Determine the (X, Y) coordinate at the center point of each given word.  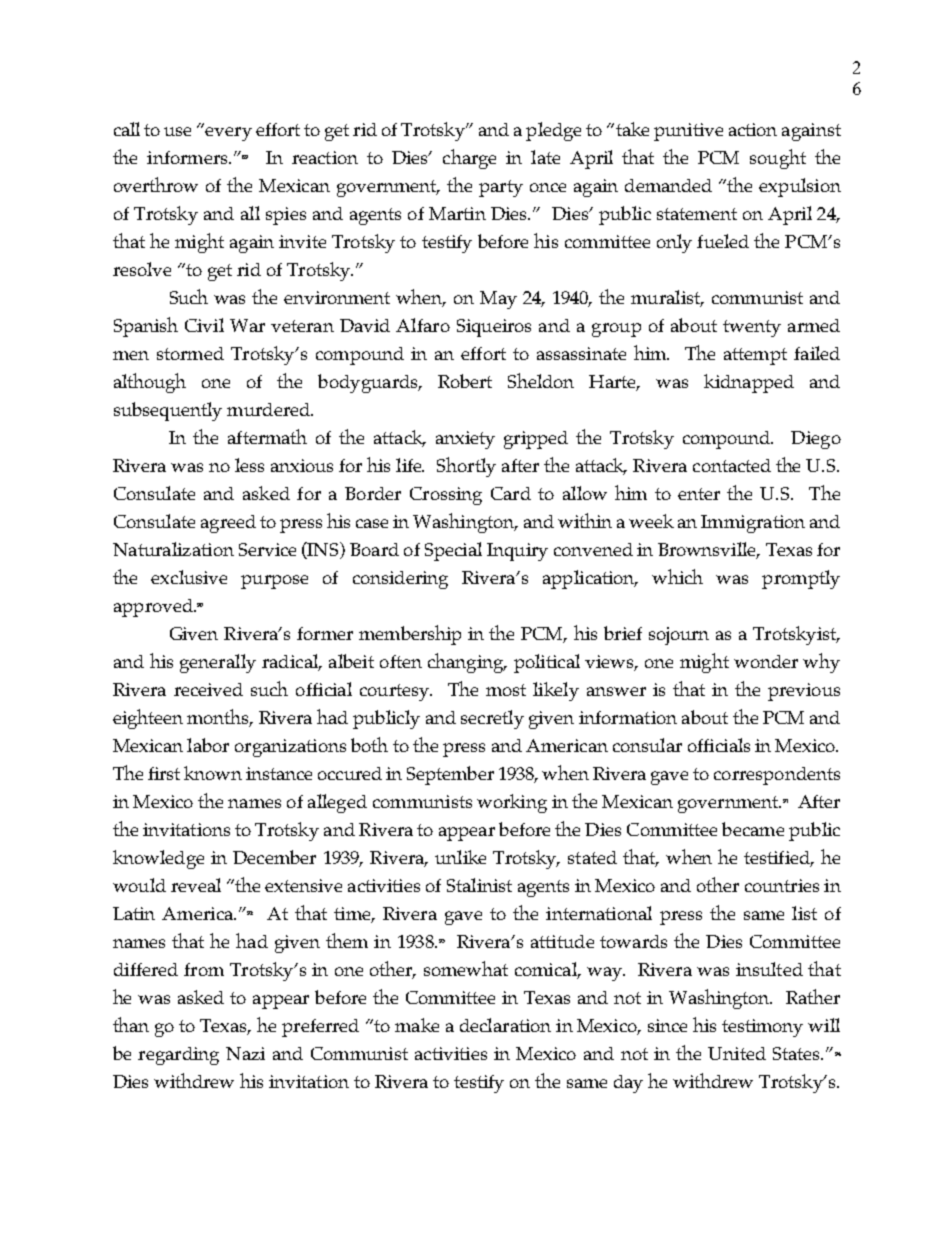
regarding (178, 1056)
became (753, 829)
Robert (465, 381)
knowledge (158, 859)
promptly (801, 579)
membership (410, 635)
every (228, 134)
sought (778, 159)
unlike (460, 857)
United (737, 1053)
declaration (505, 1025)
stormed (190, 353)
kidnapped (749, 383)
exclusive (189, 577)
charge (469, 159)
